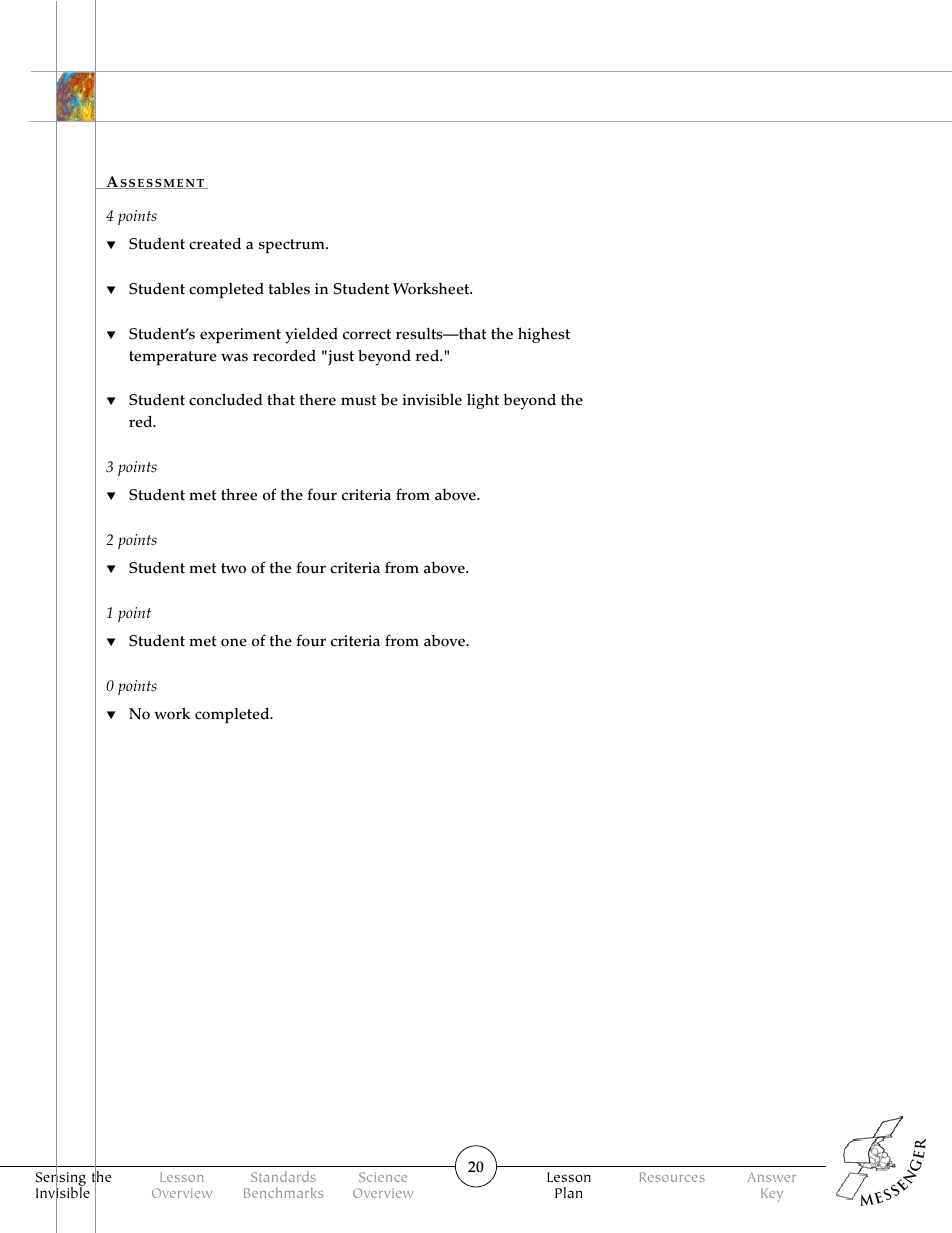 This screenshot has width=952, height=1233. Describe the element at coordinates (61, 1179) in the screenshot. I see `Sensing` at that location.
